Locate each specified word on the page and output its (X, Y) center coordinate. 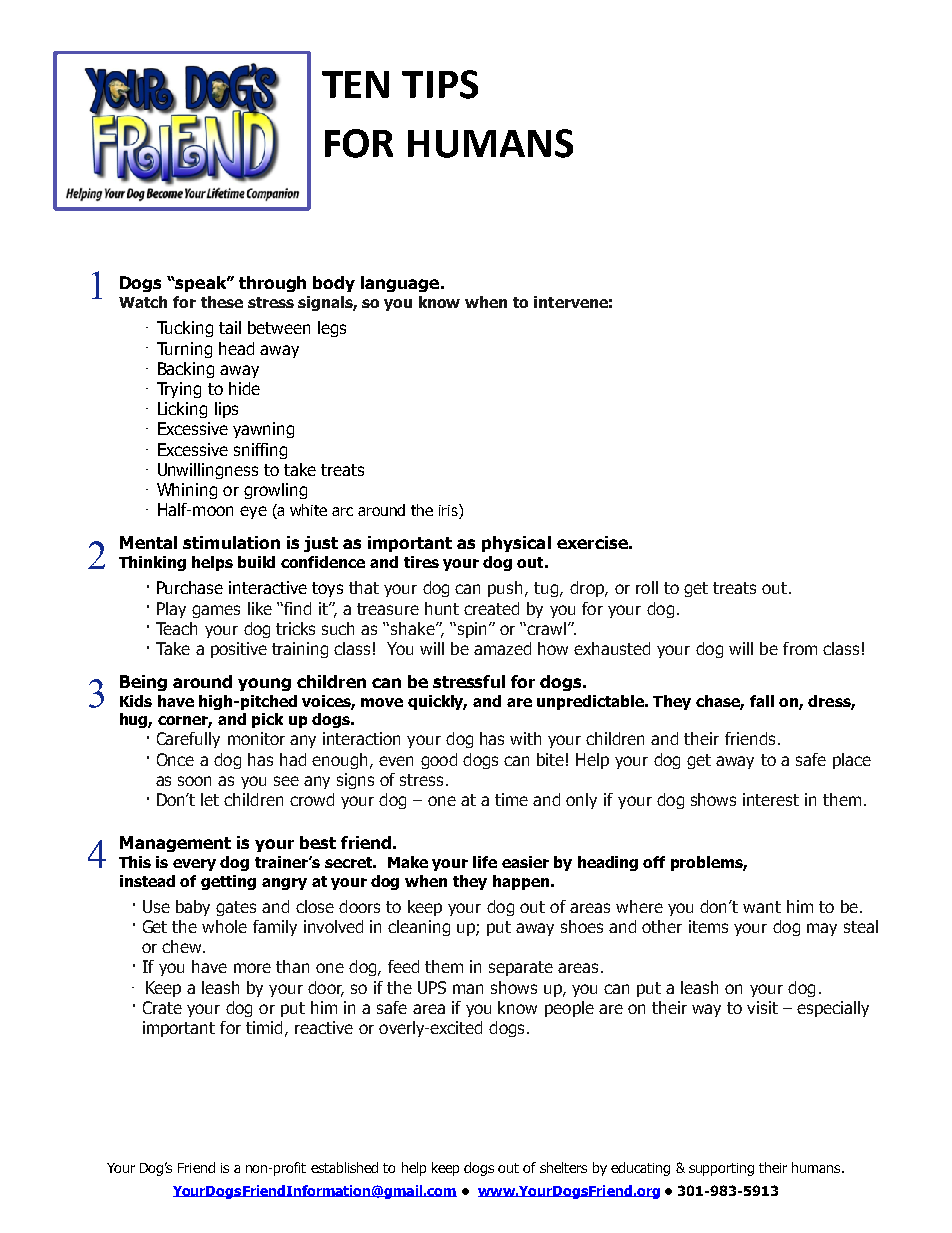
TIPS (440, 84)
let (210, 799)
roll (647, 587)
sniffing (260, 451)
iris (449, 511)
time (511, 799)
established (344, 1167)
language (401, 284)
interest (771, 799)
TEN (355, 84)
